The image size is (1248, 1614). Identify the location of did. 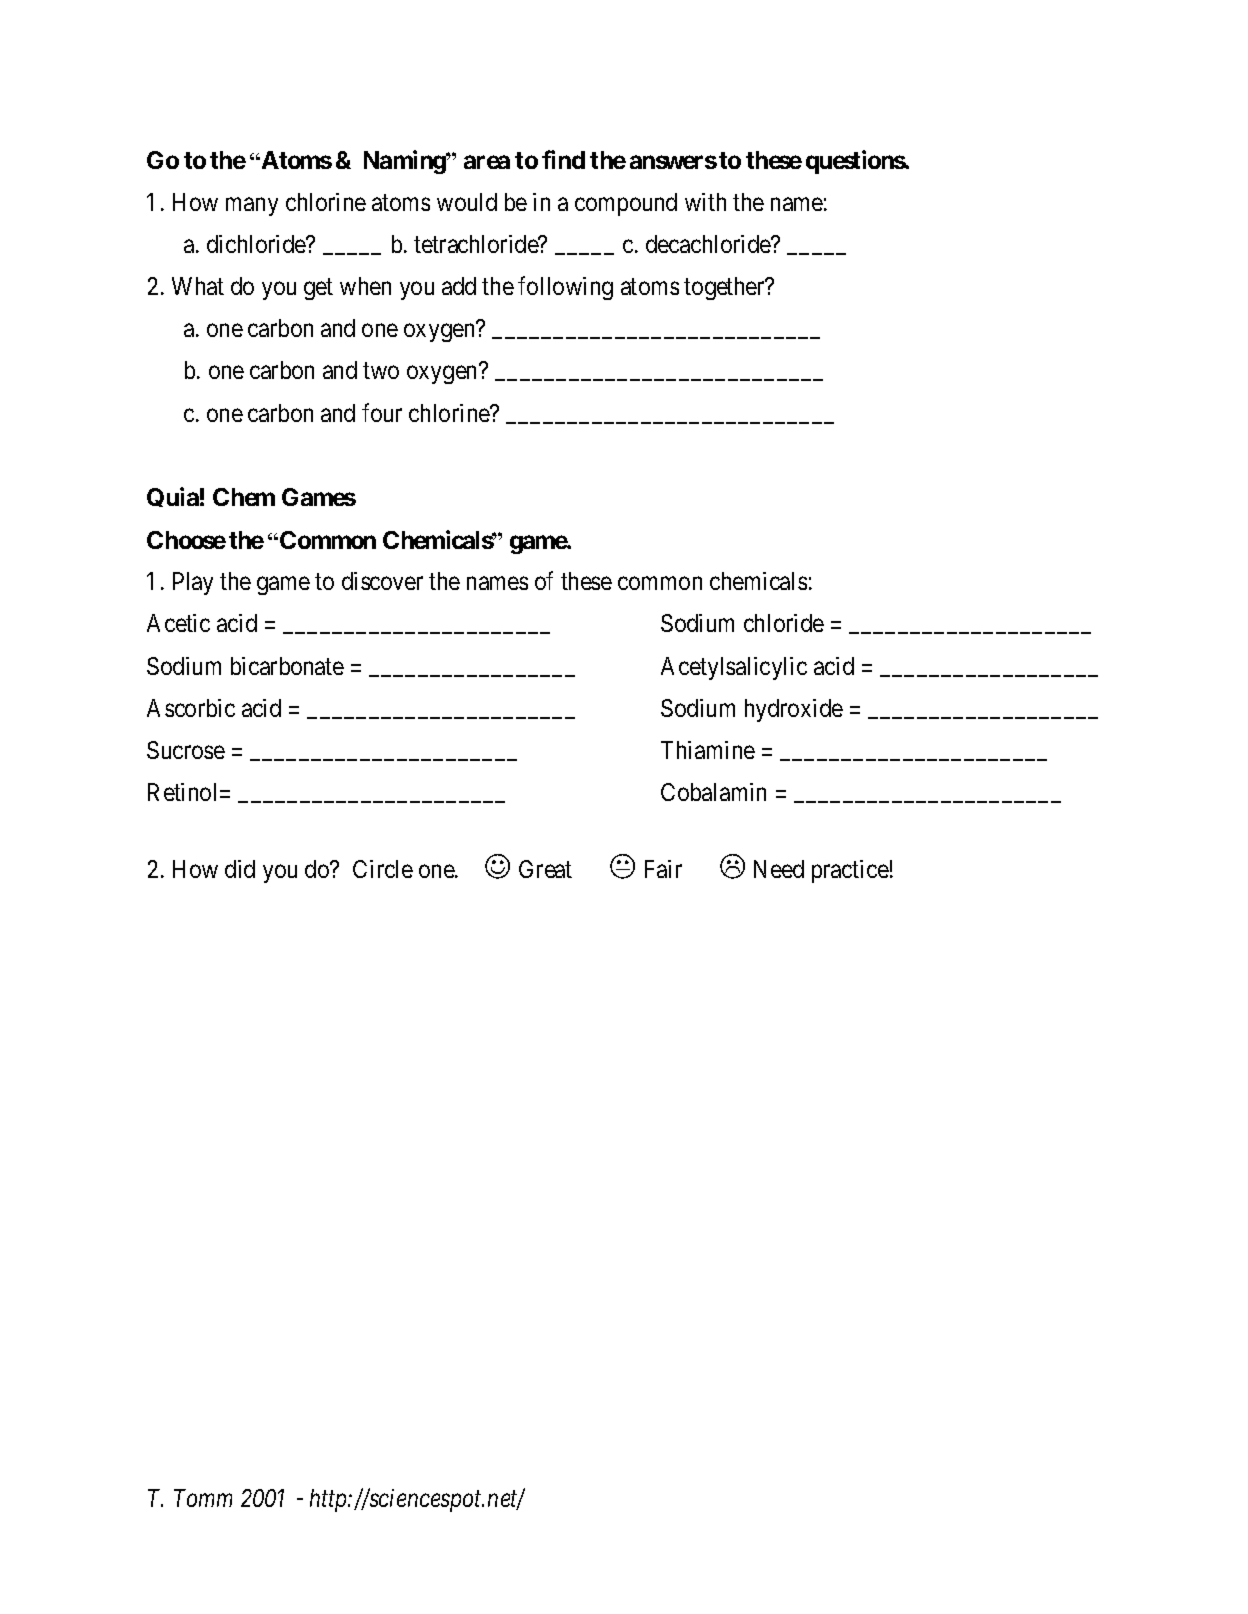
(240, 869).
